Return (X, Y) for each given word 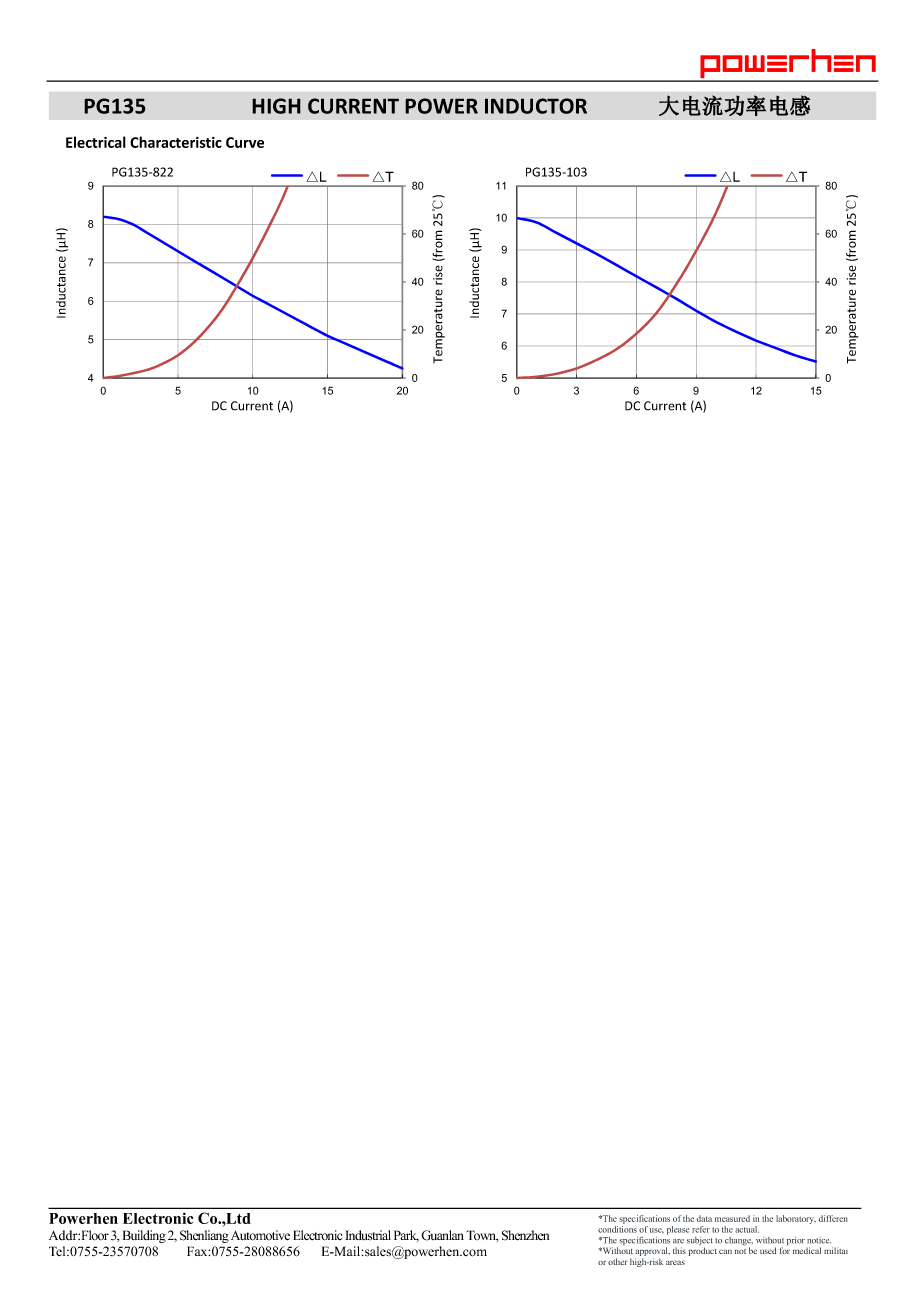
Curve (245, 142)
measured (732, 1218)
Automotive (260, 1235)
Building (144, 1236)
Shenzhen (525, 1235)
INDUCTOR (536, 106)
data (704, 1218)
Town (482, 1236)
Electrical (96, 142)
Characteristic (176, 142)
